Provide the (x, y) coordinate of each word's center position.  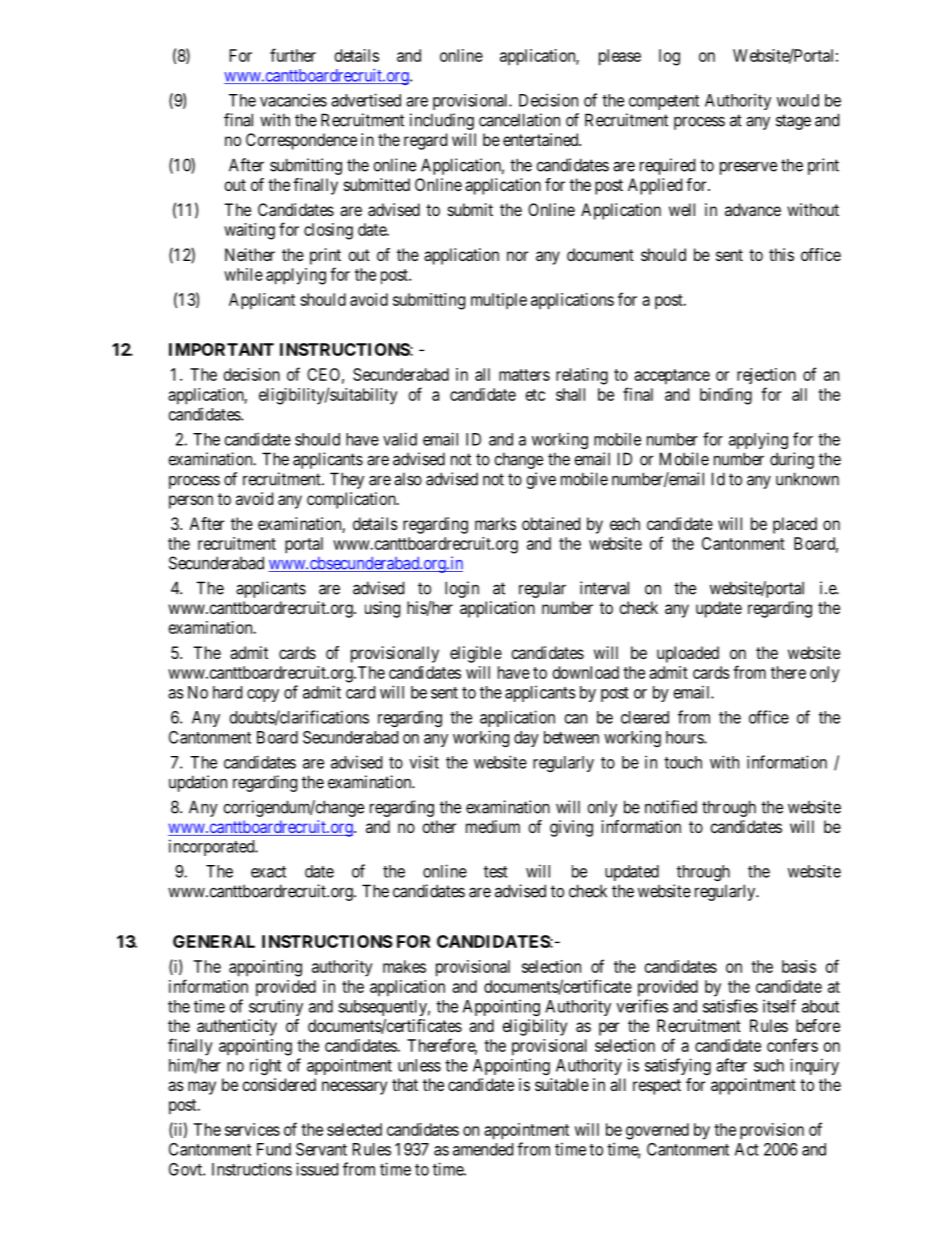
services (252, 1129)
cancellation (519, 120)
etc (535, 395)
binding (726, 396)
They (347, 480)
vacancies (293, 100)
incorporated (213, 847)
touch (683, 762)
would (798, 100)
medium (493, 826)
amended (483, 1149)
